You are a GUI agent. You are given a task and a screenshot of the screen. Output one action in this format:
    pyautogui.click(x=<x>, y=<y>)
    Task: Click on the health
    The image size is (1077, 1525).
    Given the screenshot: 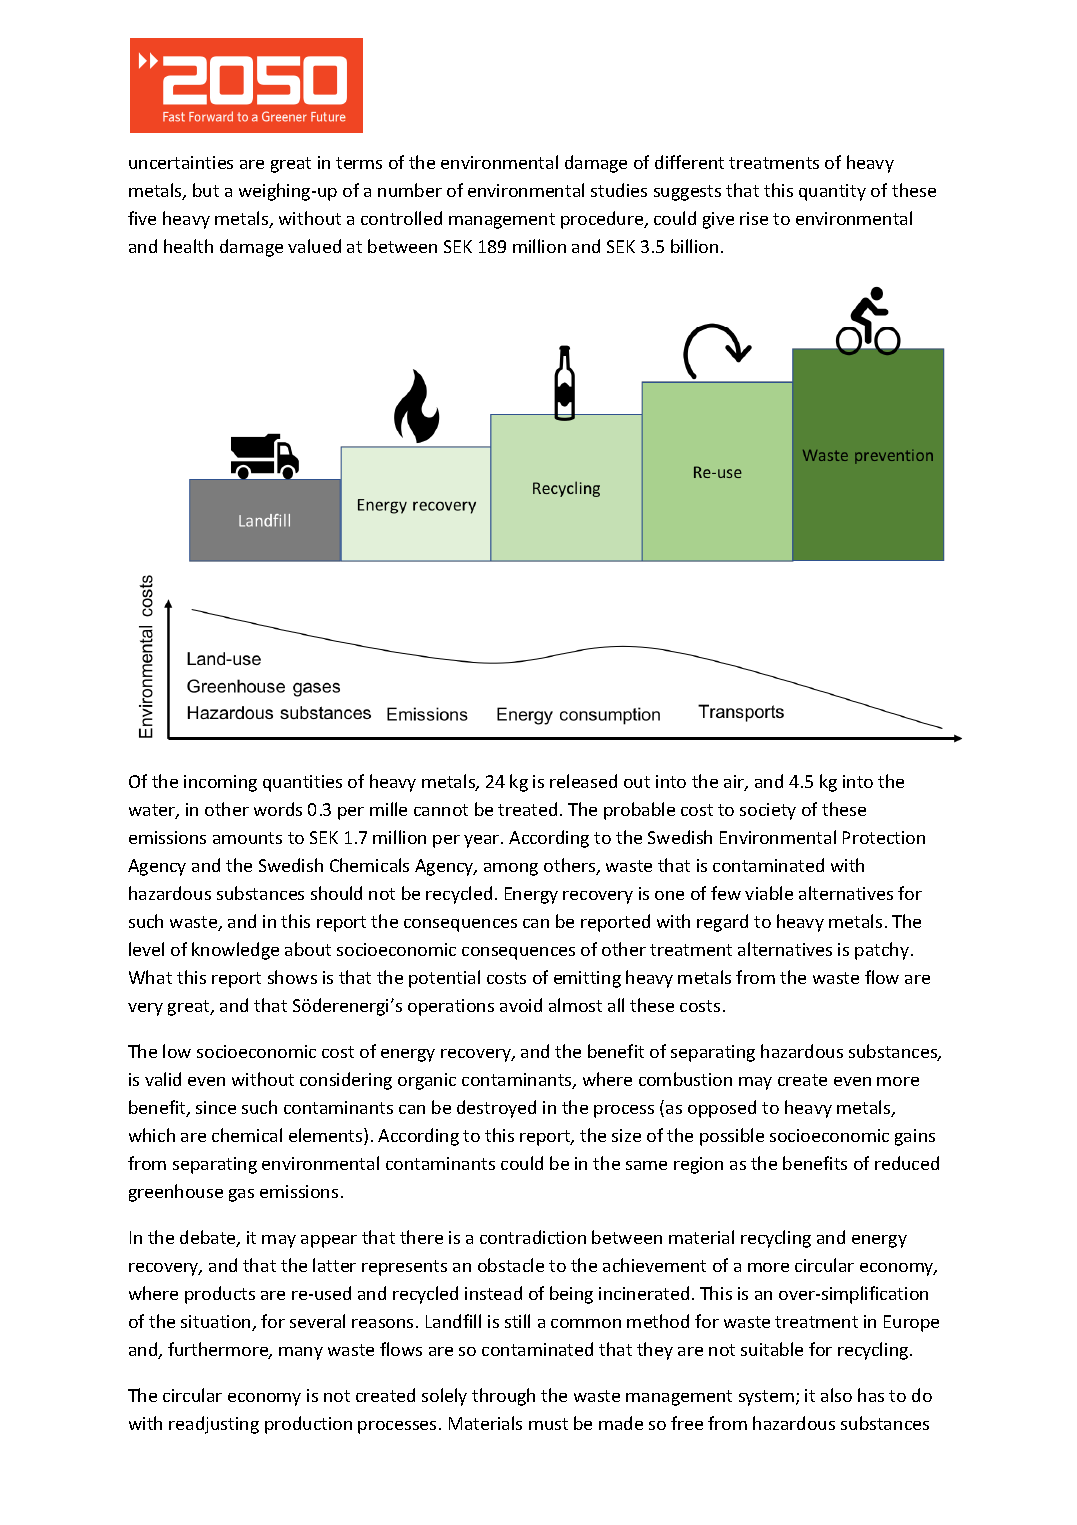 What is the action you would take?
    pyautogui.click(x=188, y=246)
